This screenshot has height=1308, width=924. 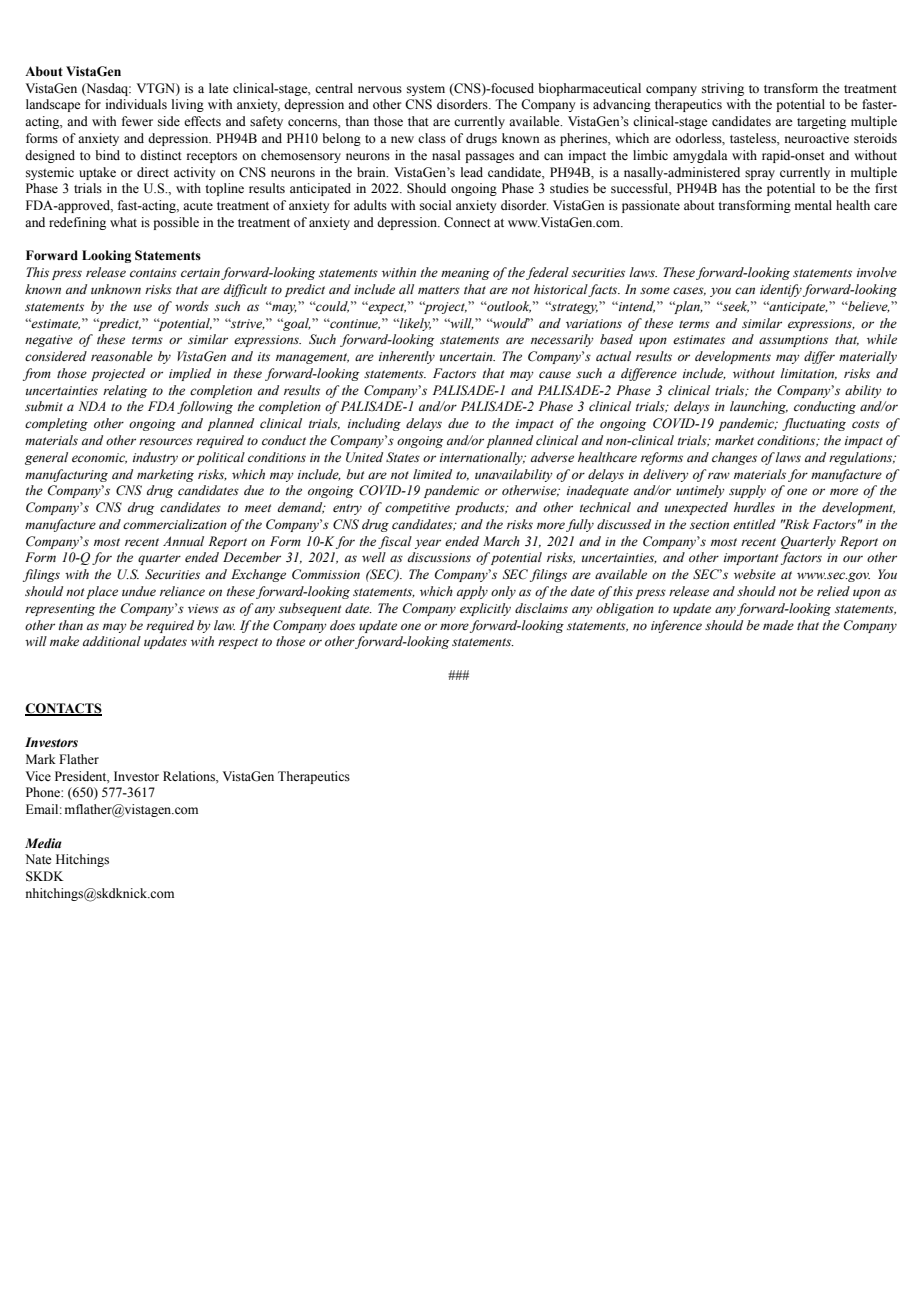 I want to click on class, so click(x=432, y=138).
